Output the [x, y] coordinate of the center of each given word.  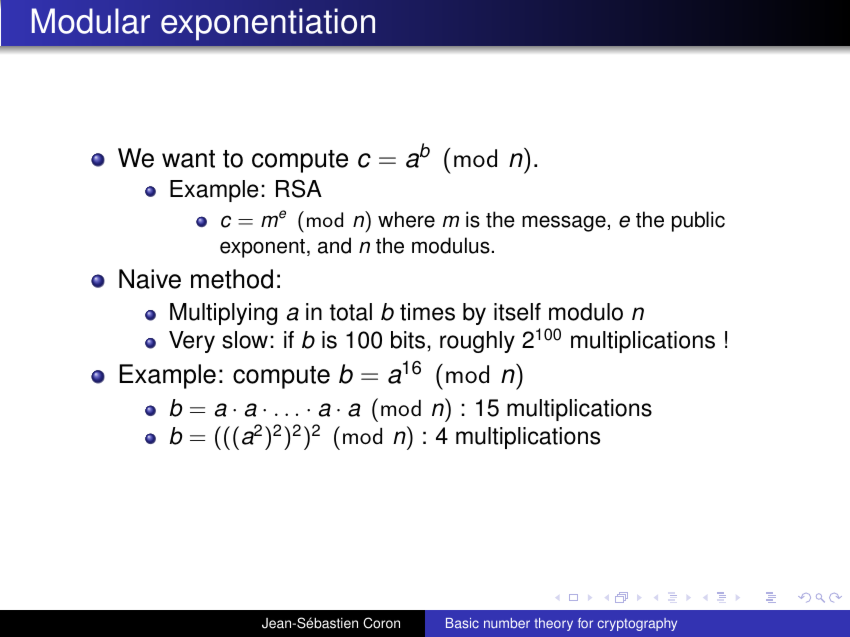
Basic [462, 623]
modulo [586, 312]
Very [192, 342]
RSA [299, 188]
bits [409, 340]
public [698, 221]
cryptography [637, 624]
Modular [91, 21]
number [507, 623]
